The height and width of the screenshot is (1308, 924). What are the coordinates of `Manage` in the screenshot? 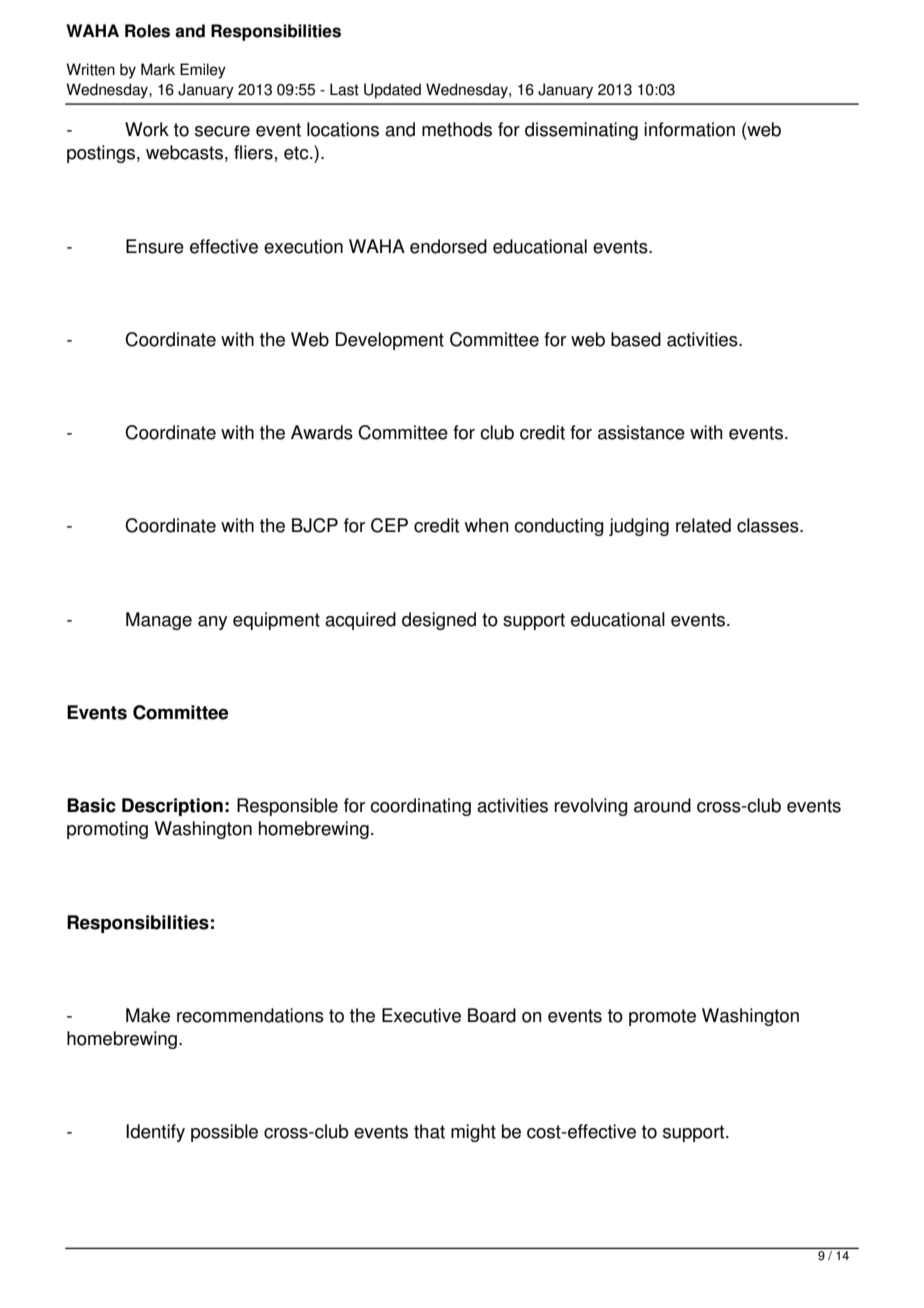 It's located at (159, 621).
